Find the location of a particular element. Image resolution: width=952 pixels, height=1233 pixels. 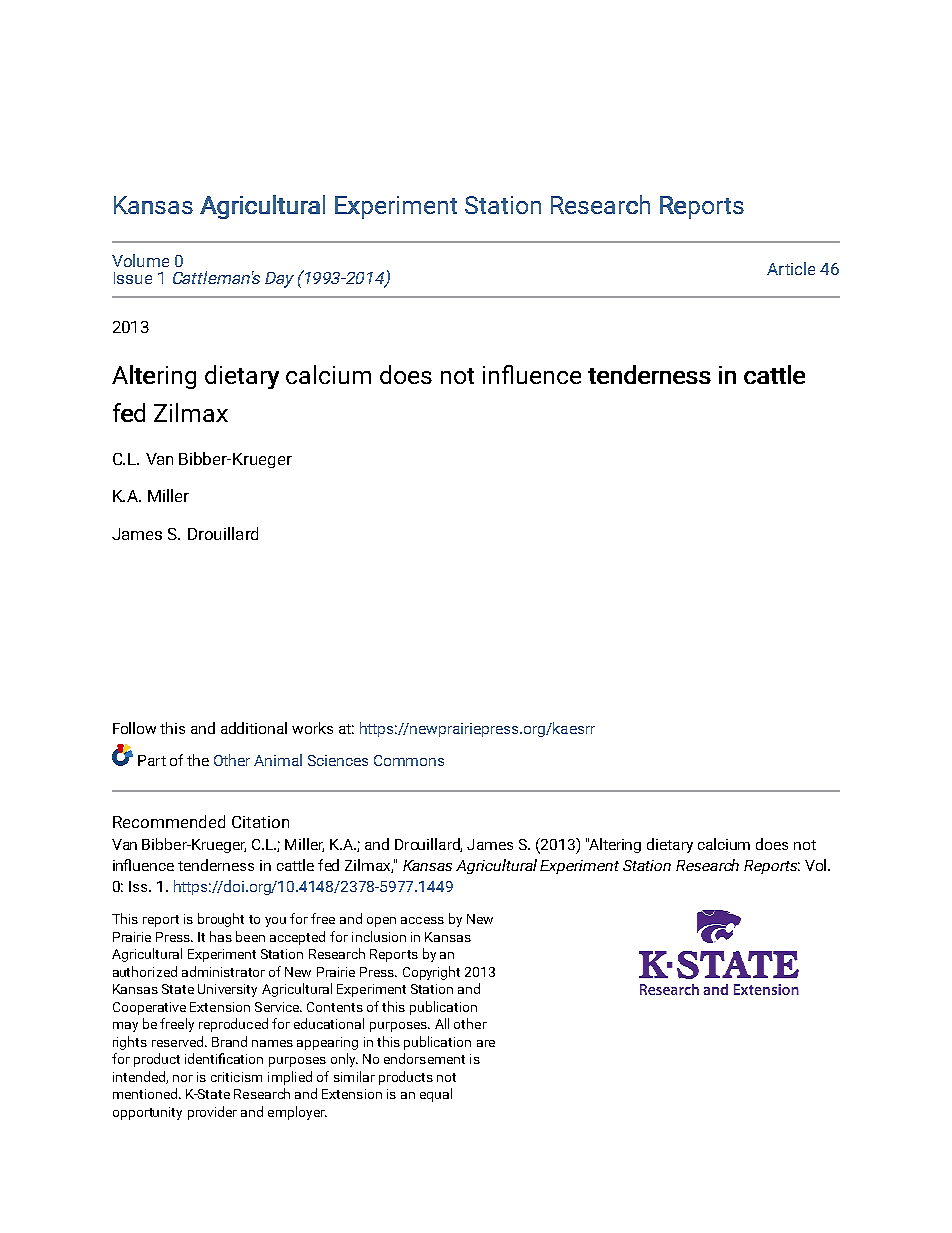

equal is located at coordinates (436, 1095).
